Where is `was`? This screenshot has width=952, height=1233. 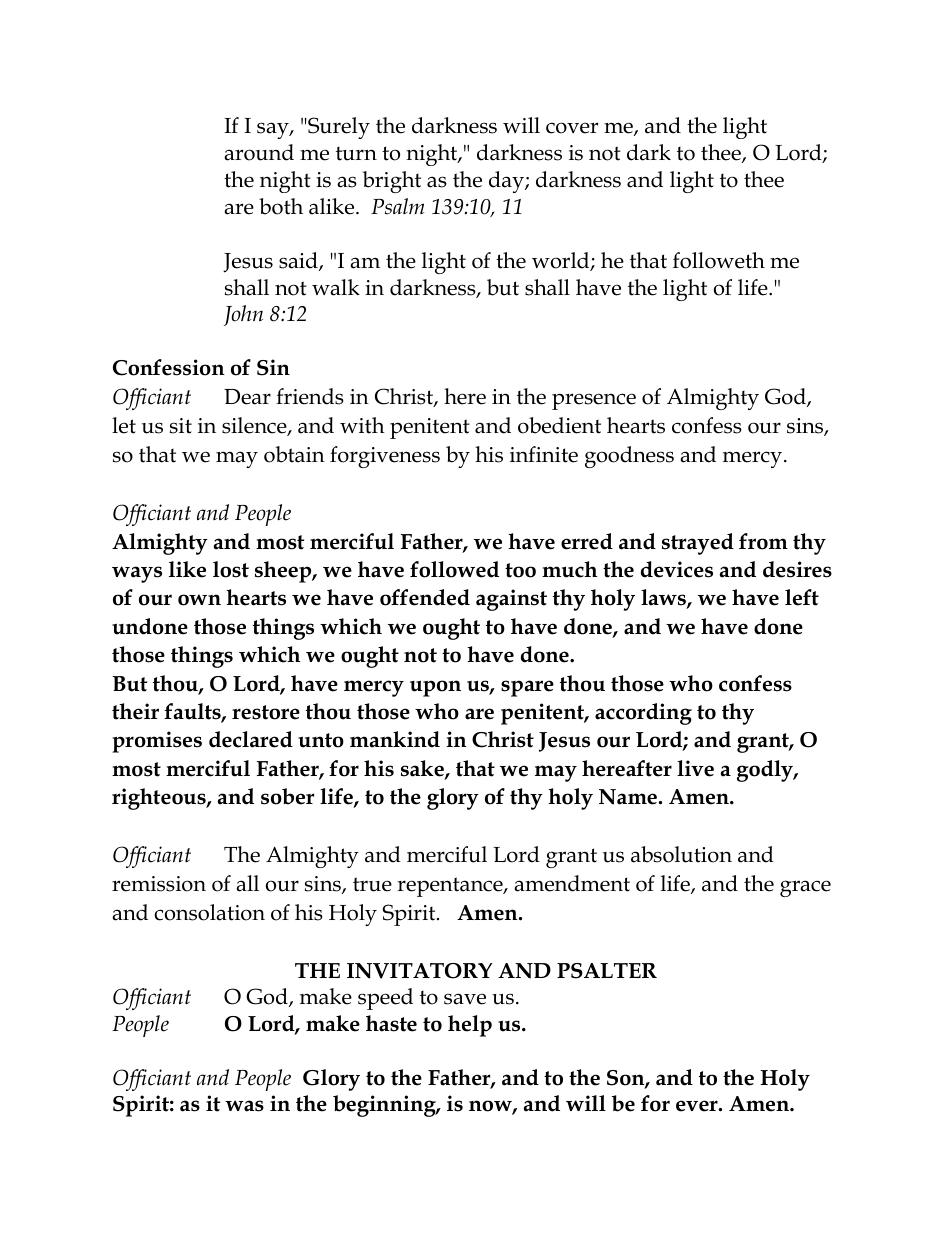 was is located at coordinates (244, 1106).
